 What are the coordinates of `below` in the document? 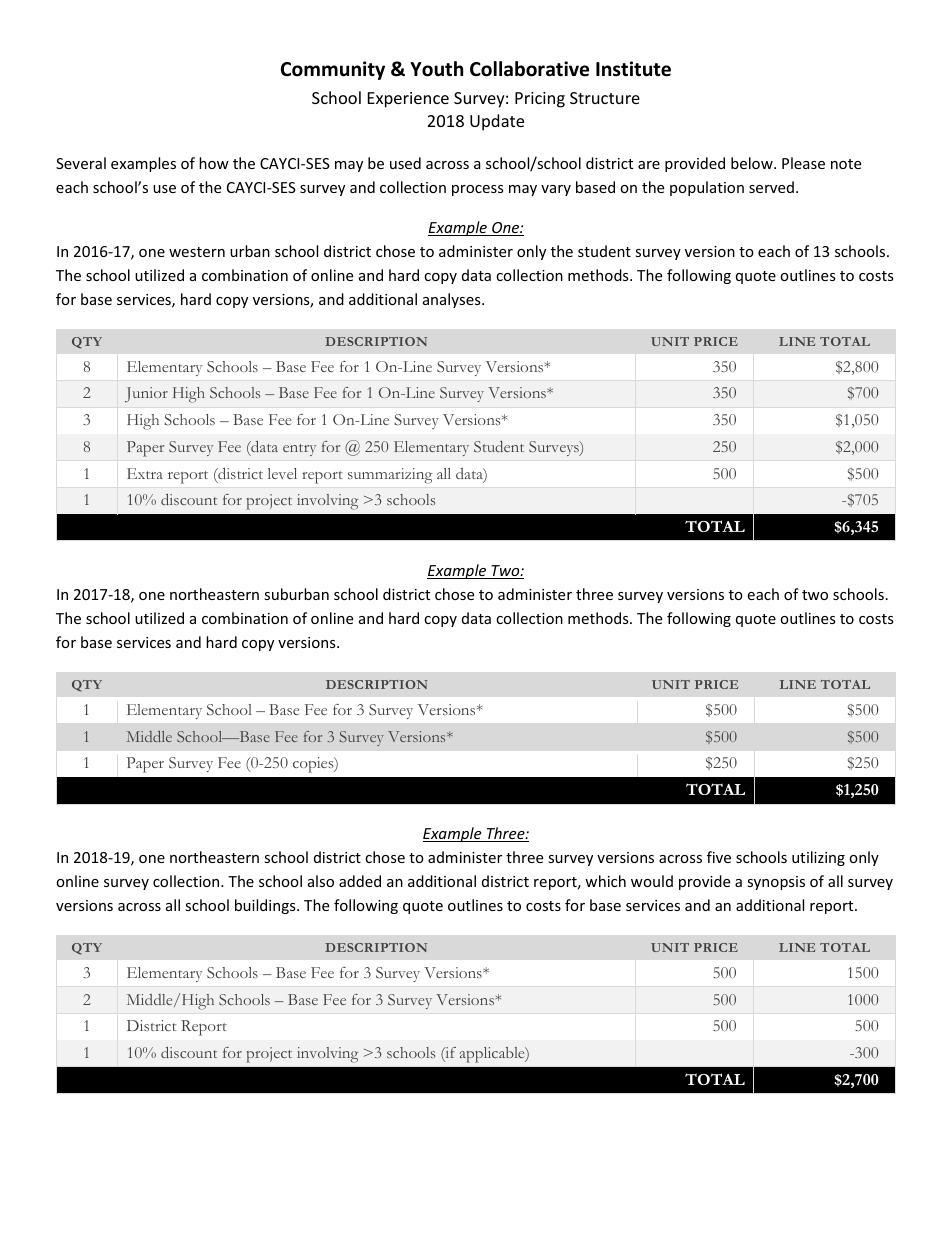 It's located at (753, 163).
